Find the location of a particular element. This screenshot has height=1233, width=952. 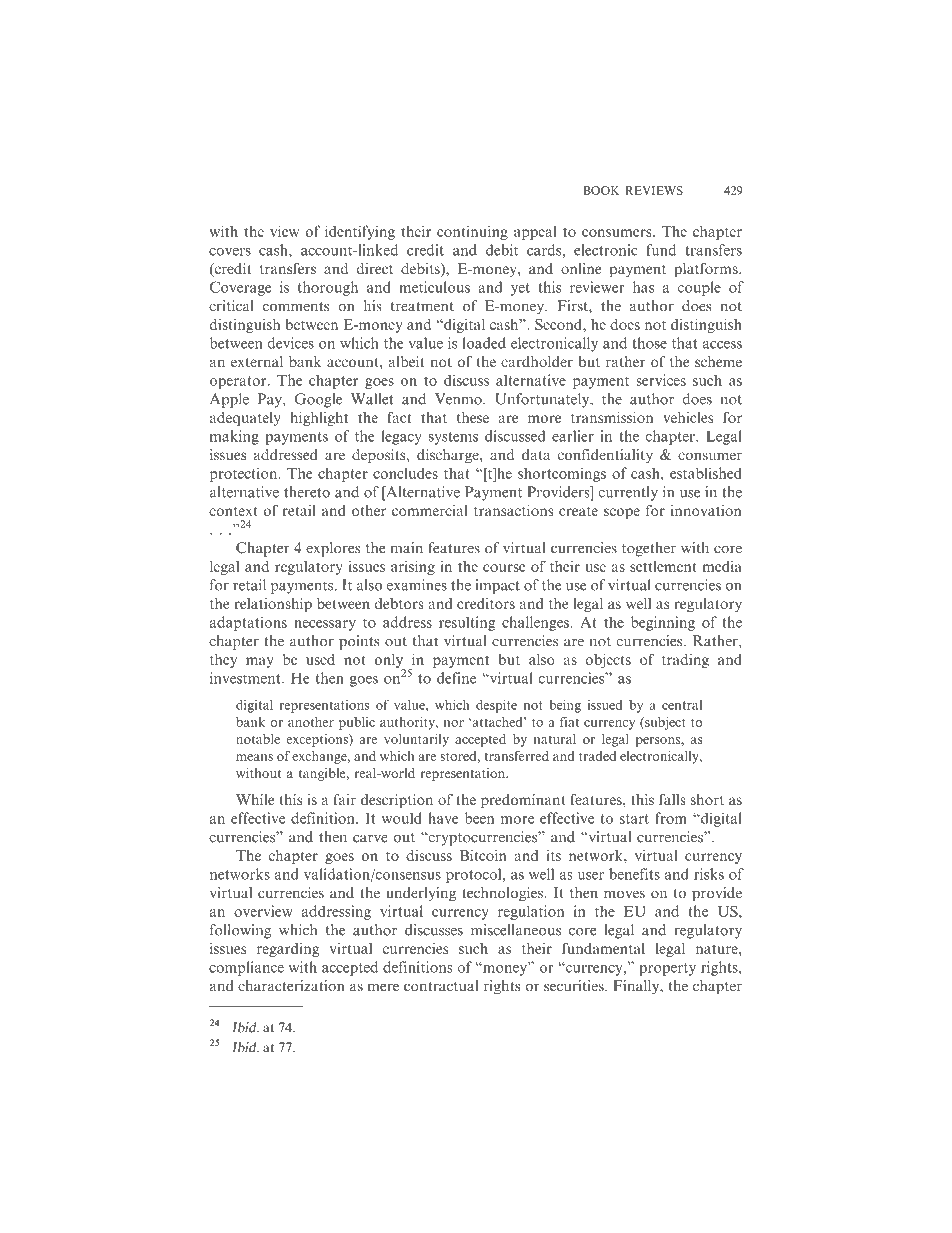

settlement is located at coordinates (663, 566).
